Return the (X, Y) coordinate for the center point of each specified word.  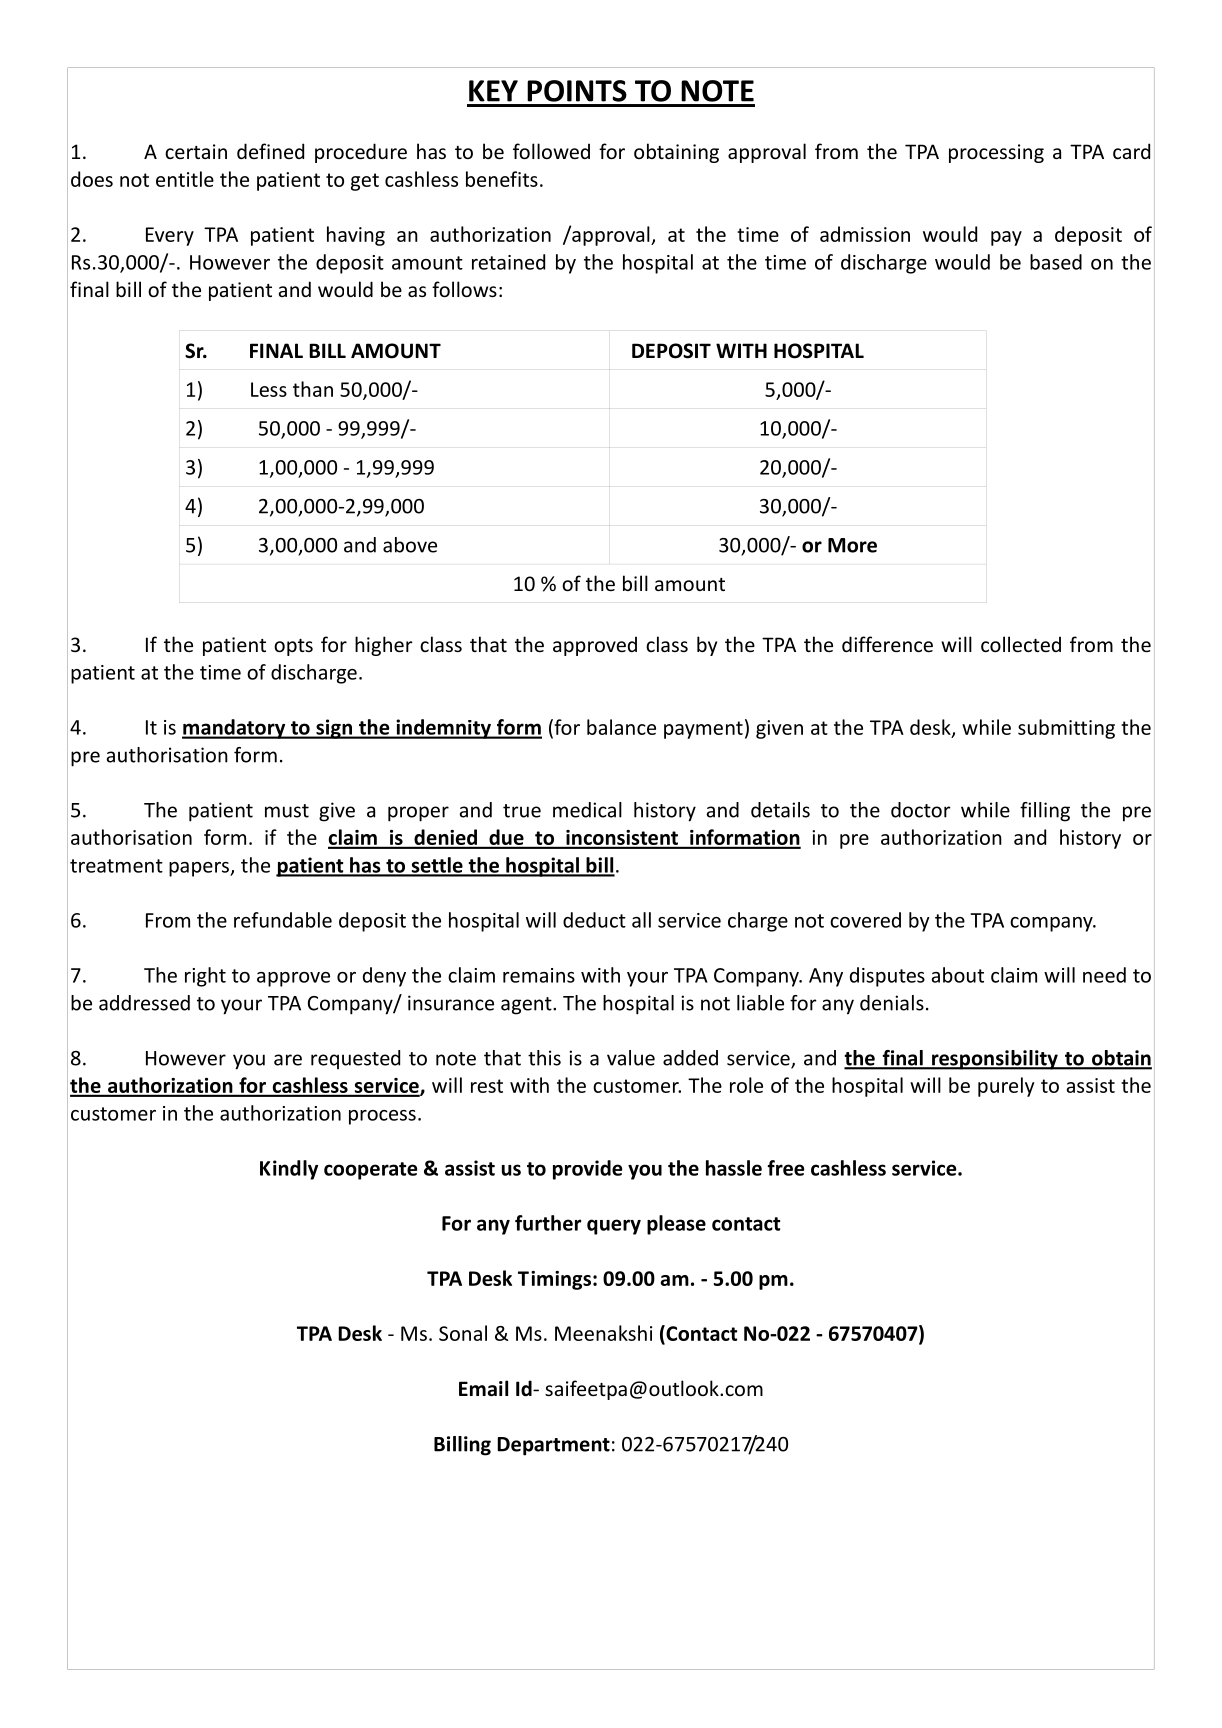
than (313, 389)
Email (483, 1388)
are (288, 1060)
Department (553, 1446)
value (631, 1058)
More (852, 545)
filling (1045, 812)
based (1056, 262)
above (410, 545)
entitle (185, 179)
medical (587, 810)
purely (1006, 1087)
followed (551, 151)
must (287, 811)
